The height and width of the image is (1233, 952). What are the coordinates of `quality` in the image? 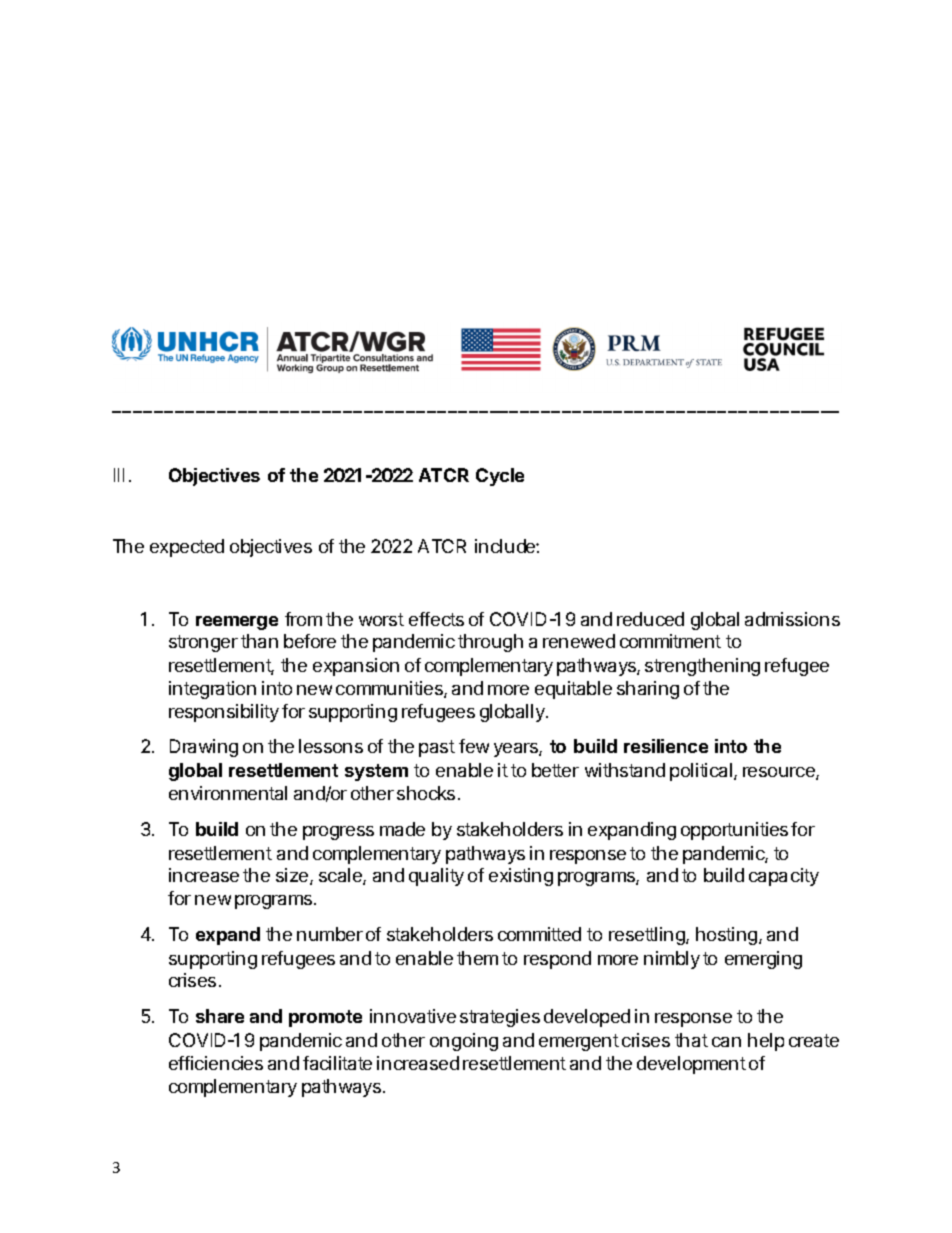 It's located at (436, 877).
